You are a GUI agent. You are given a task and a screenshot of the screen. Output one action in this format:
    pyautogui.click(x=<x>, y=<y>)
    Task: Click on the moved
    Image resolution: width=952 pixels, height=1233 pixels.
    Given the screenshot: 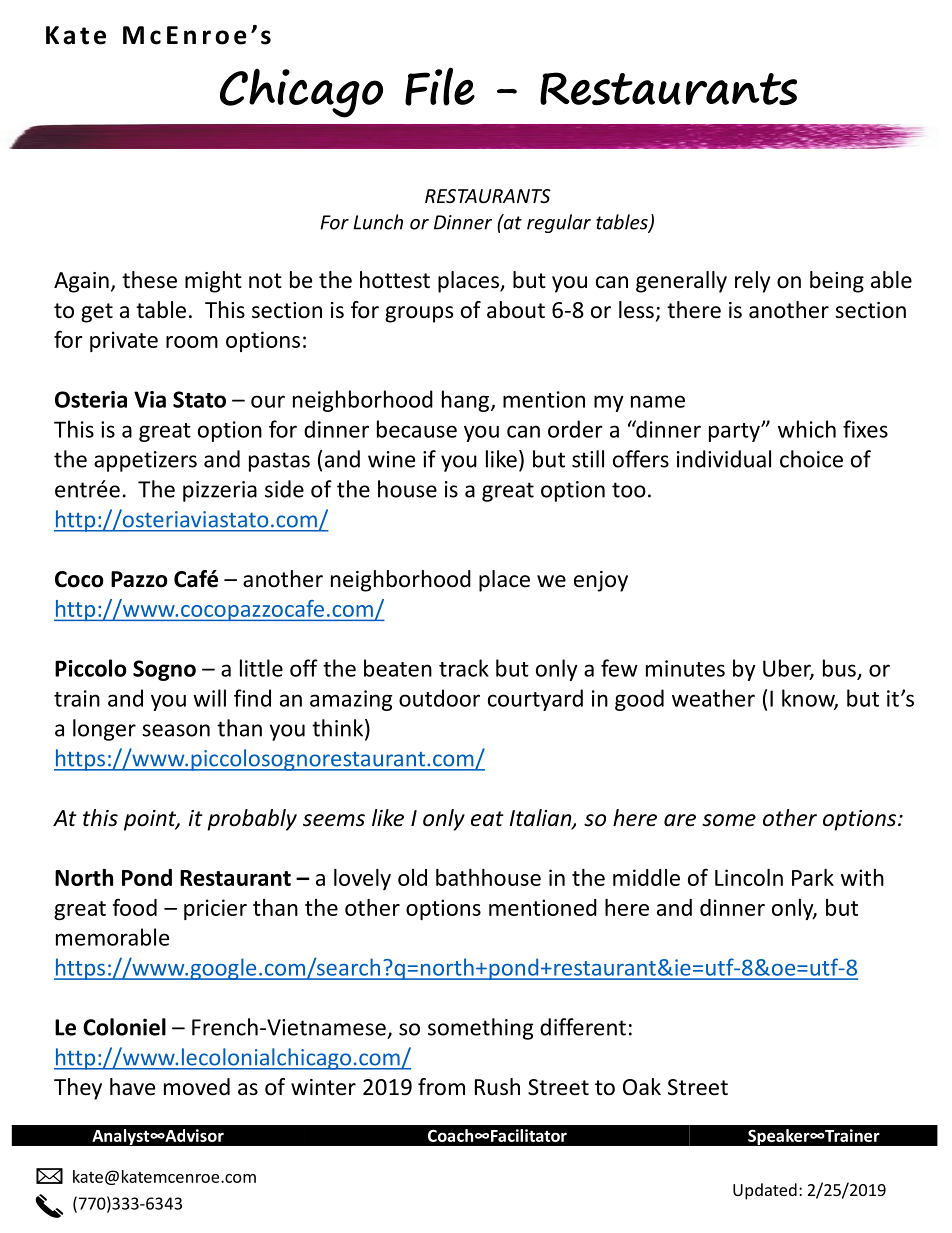 What is the action you would take?
    pyautogui.click(x=197, y=1087)
